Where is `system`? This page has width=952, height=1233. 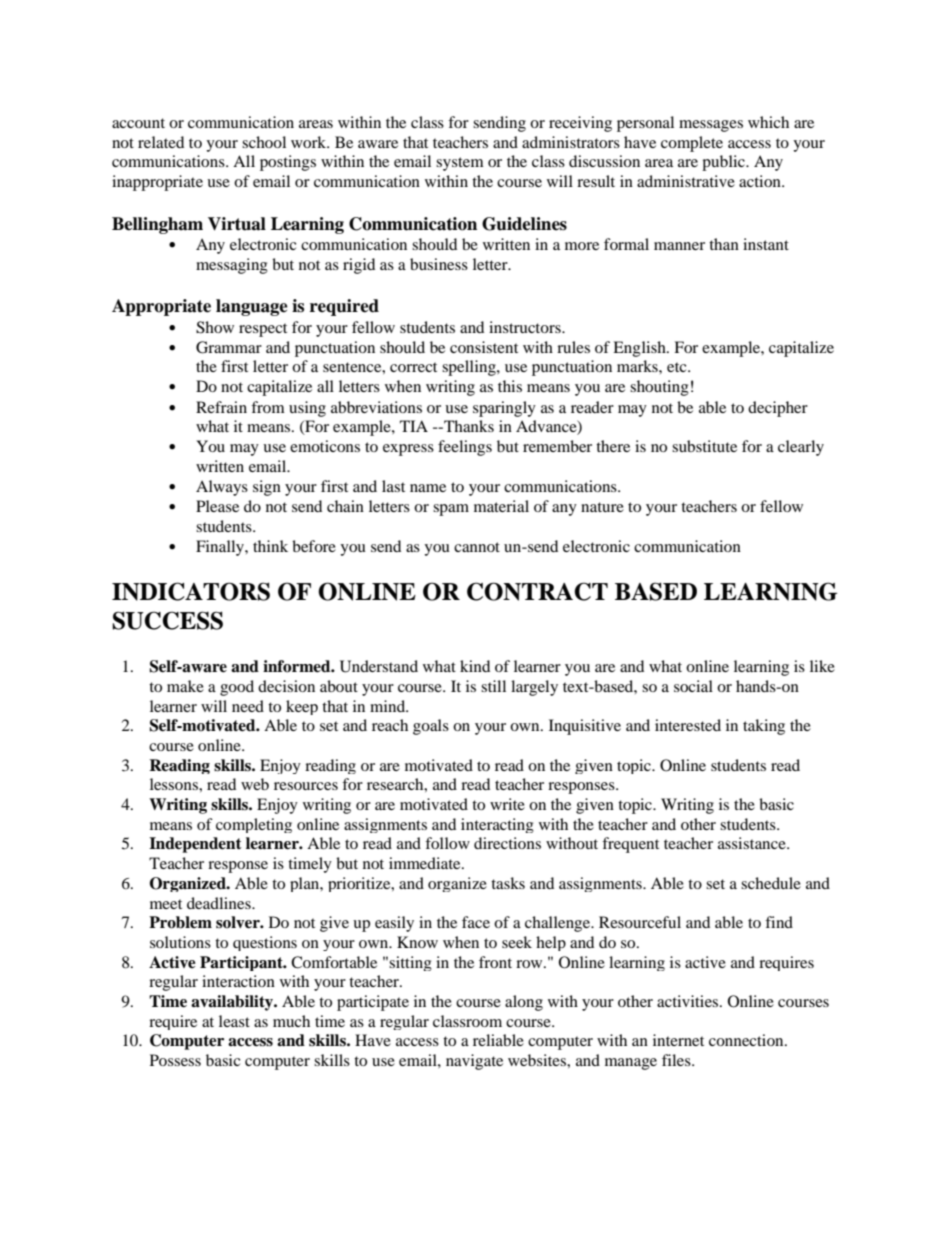
system is located at coordinates (460, 164).
